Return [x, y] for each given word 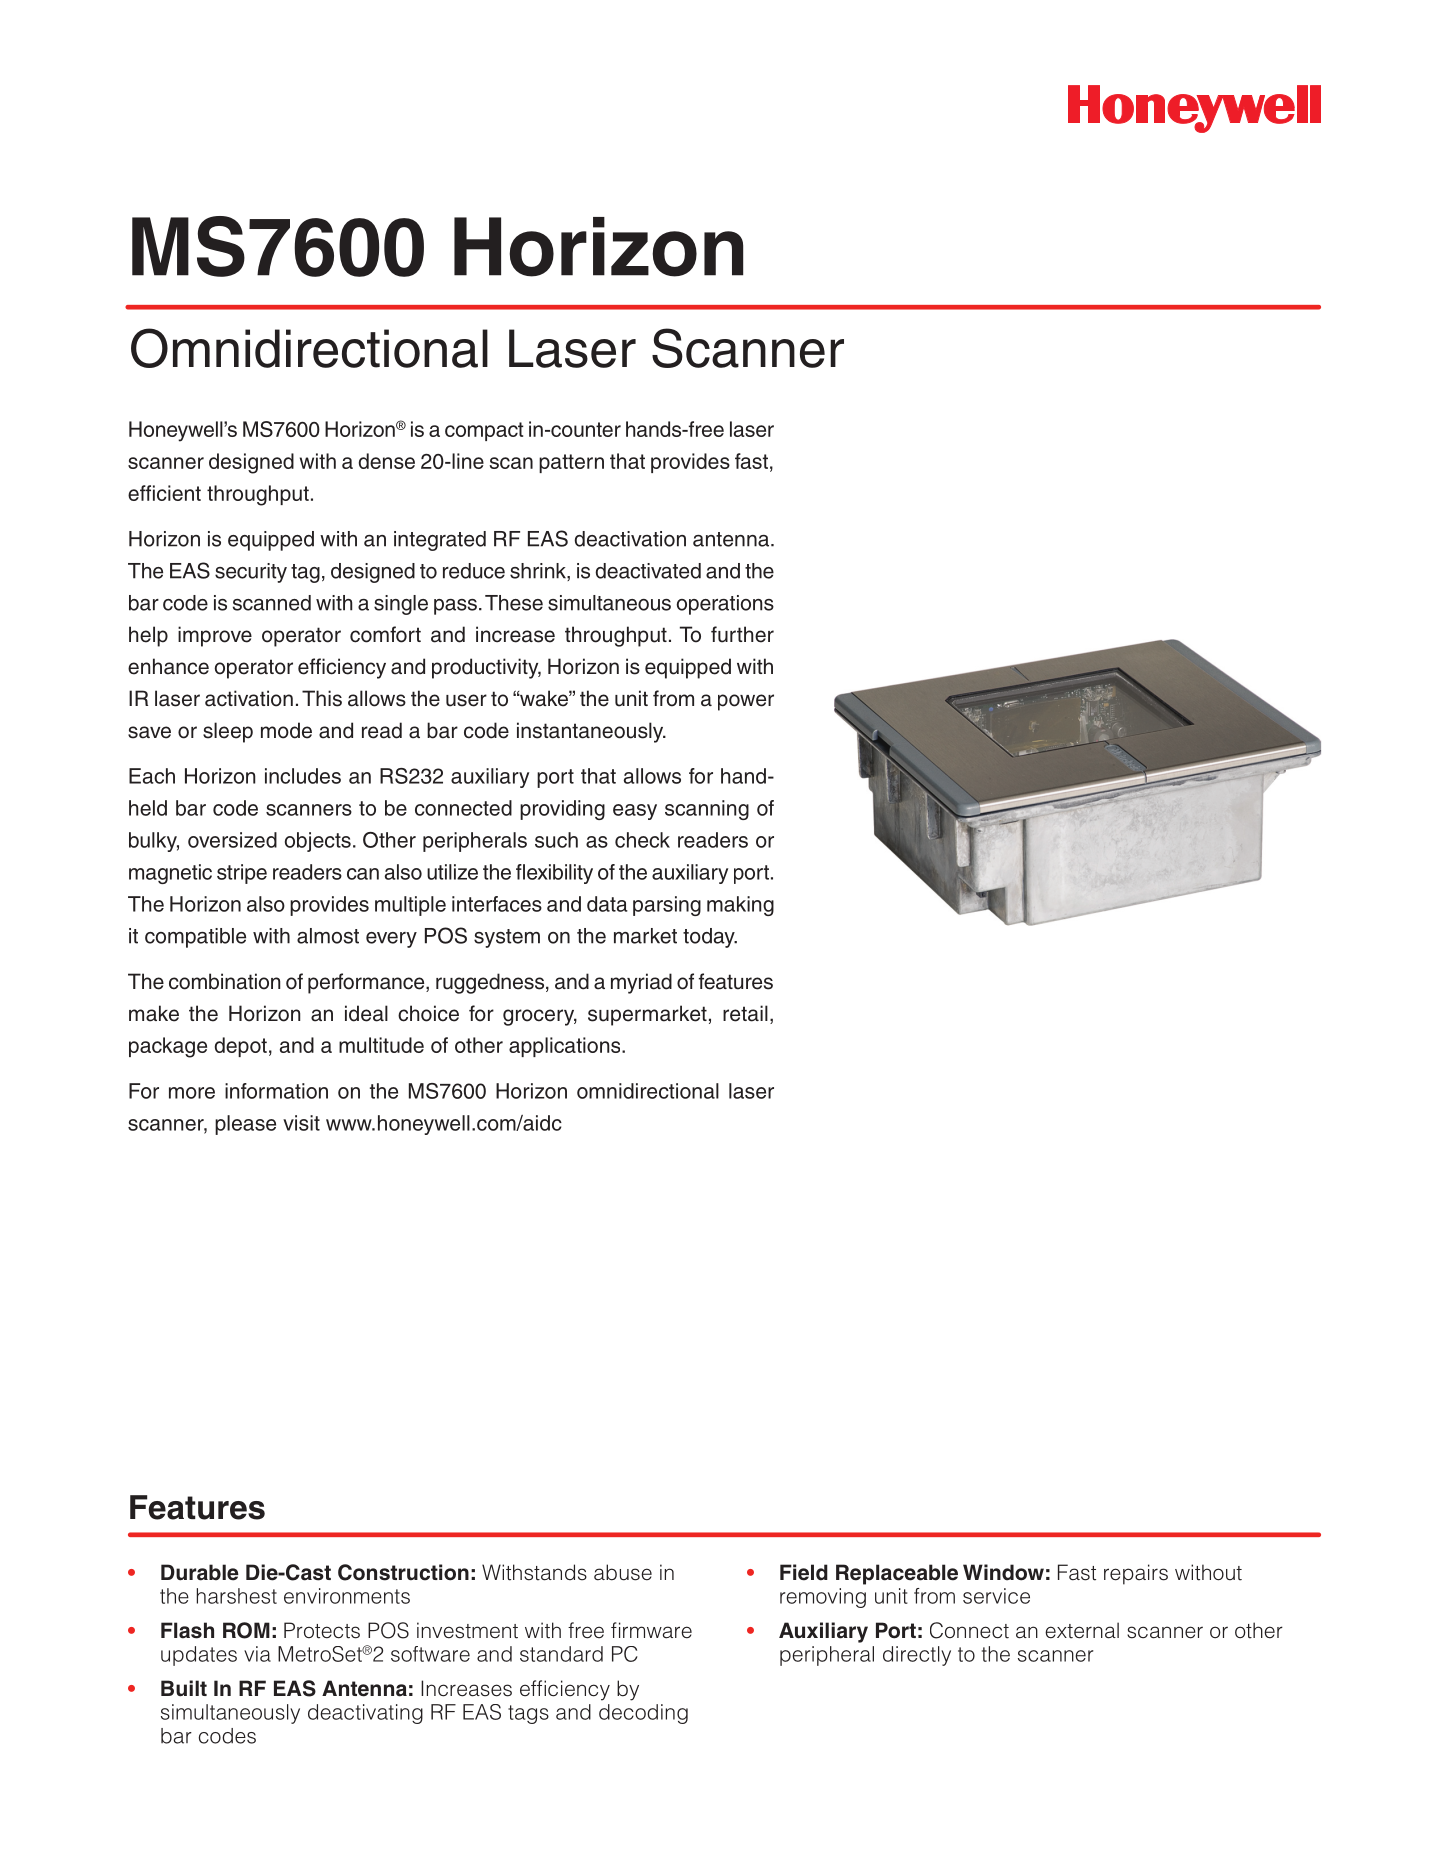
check [642, 840]
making [740, 906]
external [1082, 1630]
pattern [571, 463]
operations [725, 605]
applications [566, 1047]
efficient [164, 493]
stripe [242, 874]
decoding [643, 1714]
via [257, 1654]
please [245, 1125]
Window [1003, 1572]
